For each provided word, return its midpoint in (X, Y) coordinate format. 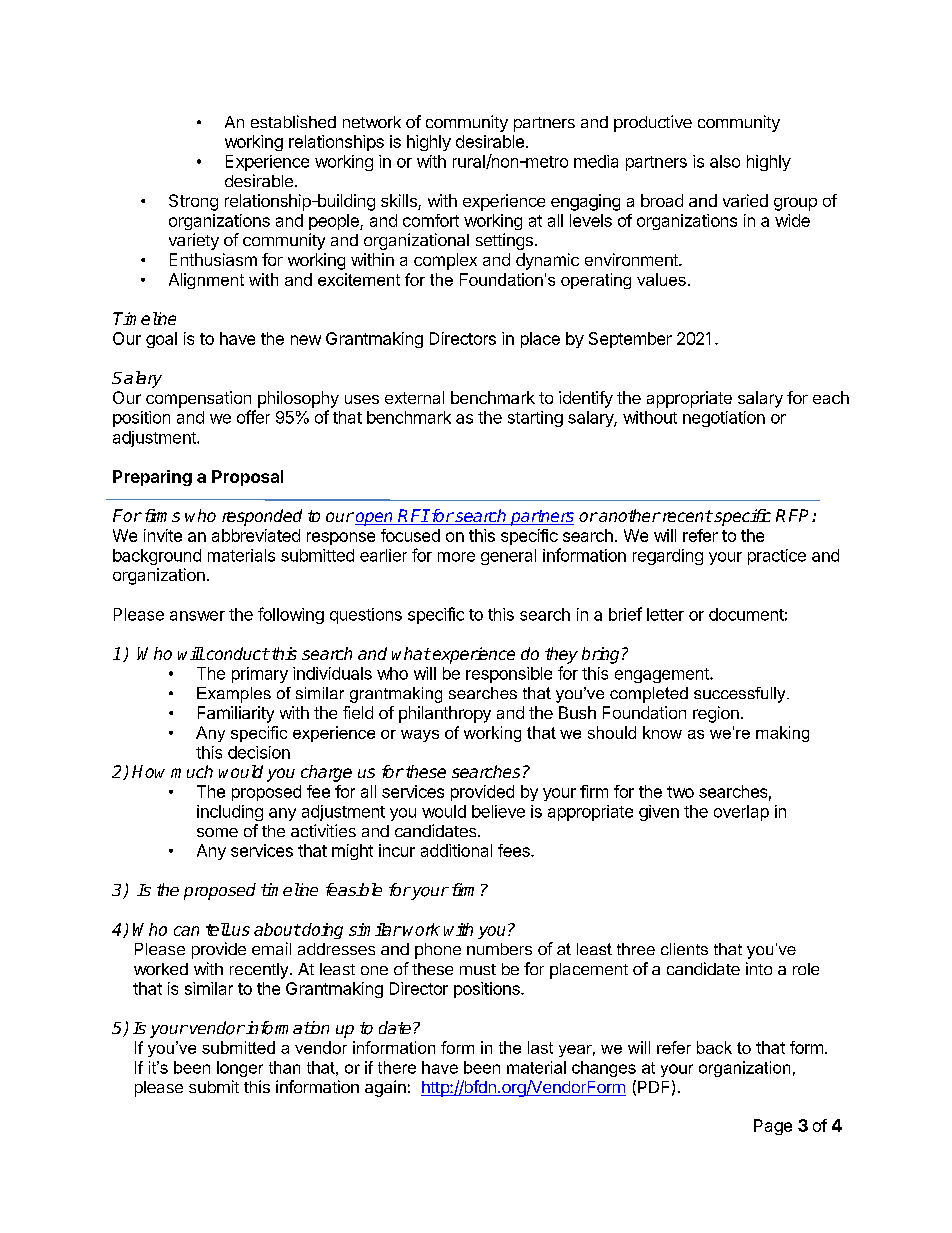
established (293, 121)
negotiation (724, 419)
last (540, 1047)
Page (773, 1127)
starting (535, 419)
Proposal (247, 478)
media (596, 161)
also (725, 161)
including (230, 813)
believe (498, 811)
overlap (741, 813)
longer (240, 1069)
